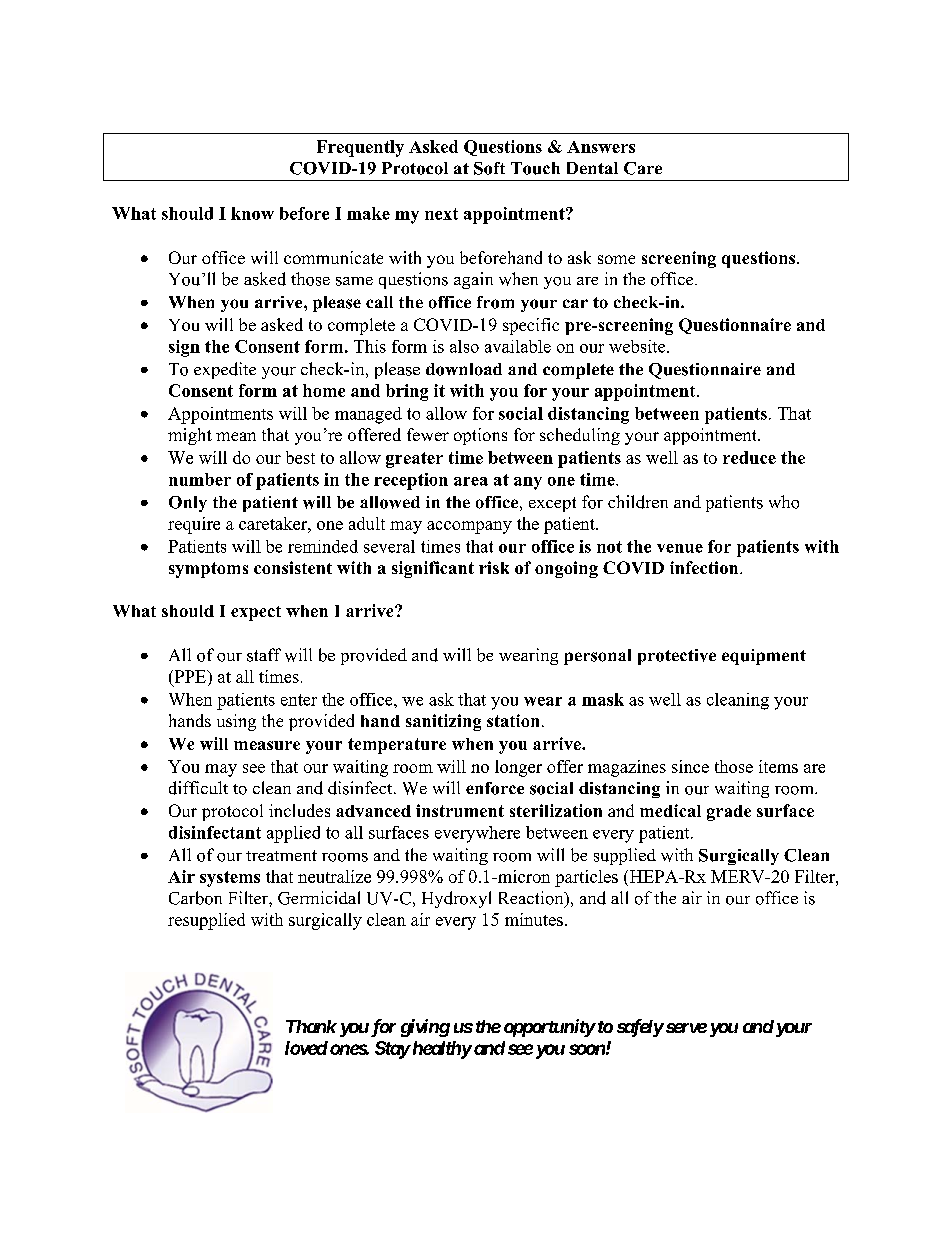 The width and height of the screenshot is (952, 1233). I want to click on measure, so click(267, 745).
